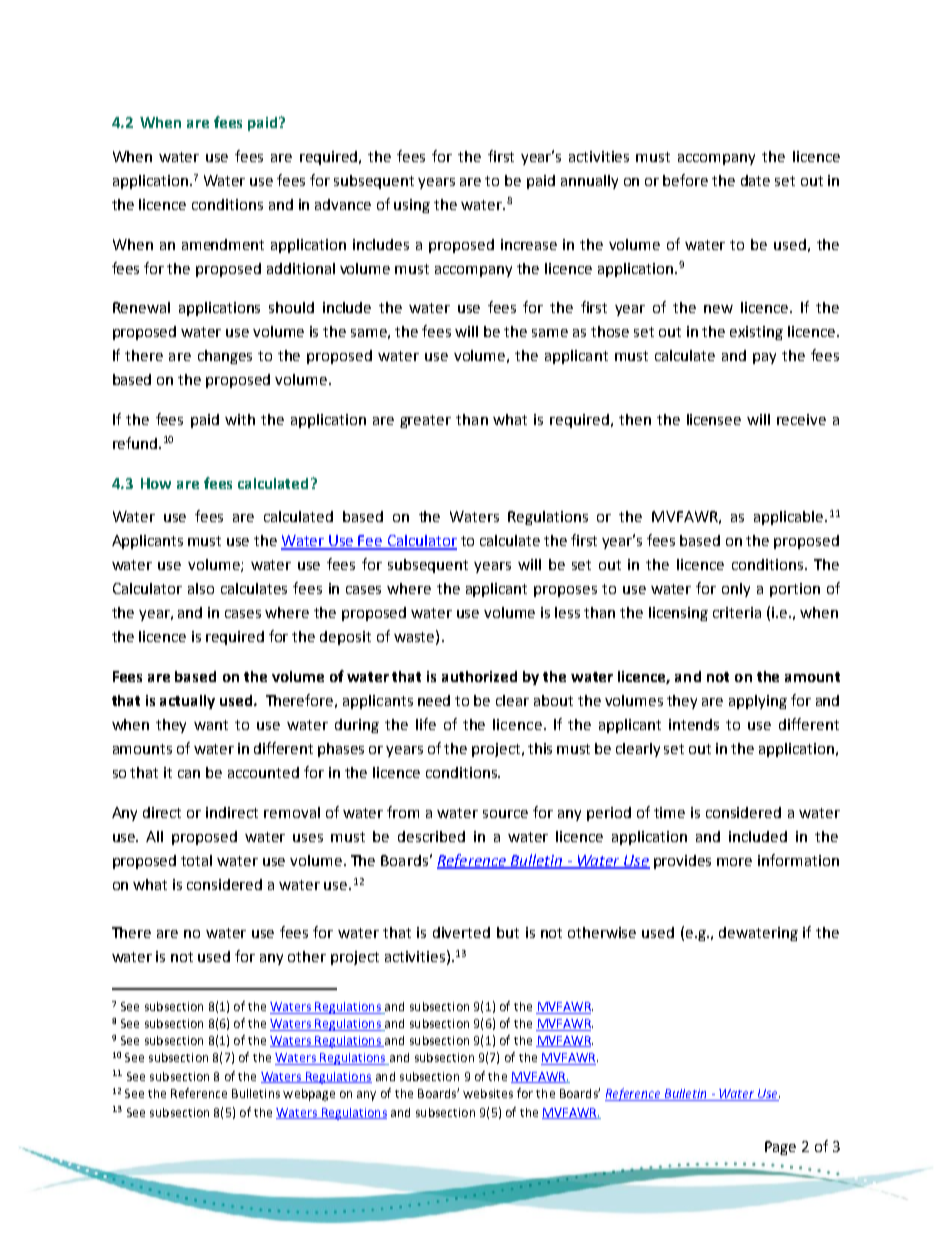  Describe the element at coordinates (263, 772) in the page. I see `accounted` at that location.
